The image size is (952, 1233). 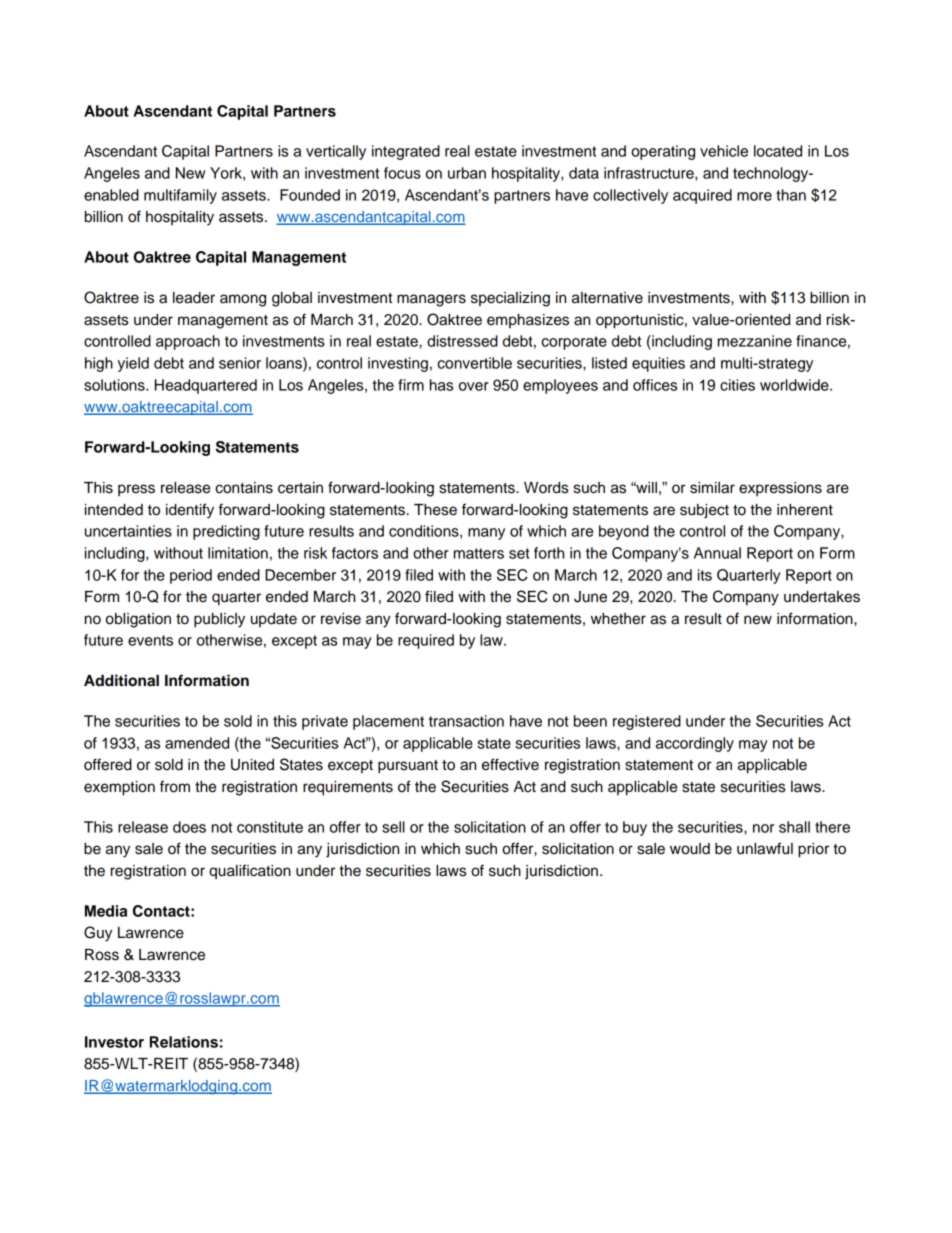 I want to click on its, so click(x=705, y=575).
